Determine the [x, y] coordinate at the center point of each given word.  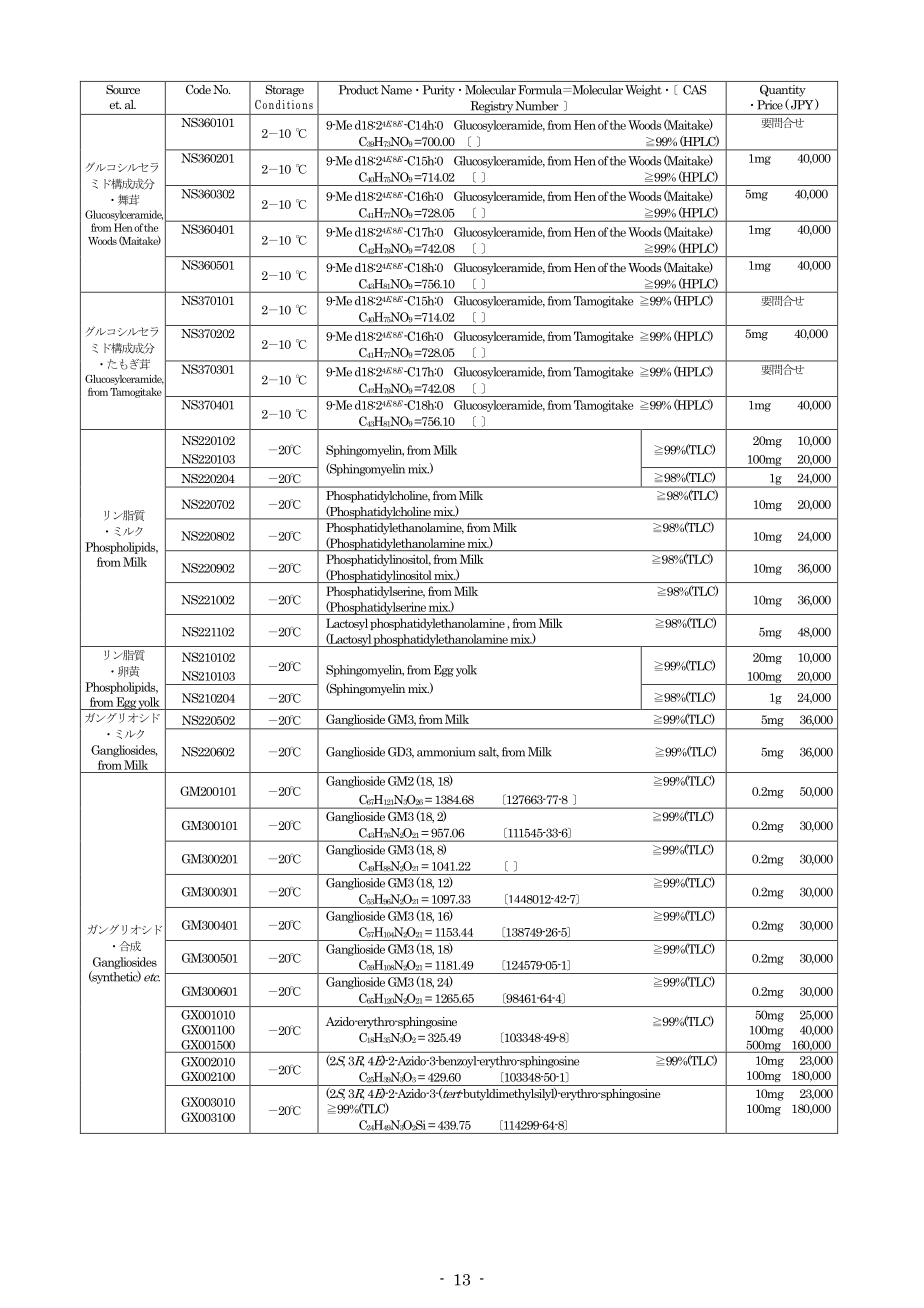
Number [537, 106]
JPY [803, 104]
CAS [695, 90]
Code [198, 89]
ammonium [446, 752]
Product [359, 90]
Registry [491, 108]
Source [123, 89]
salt [488, 752]
